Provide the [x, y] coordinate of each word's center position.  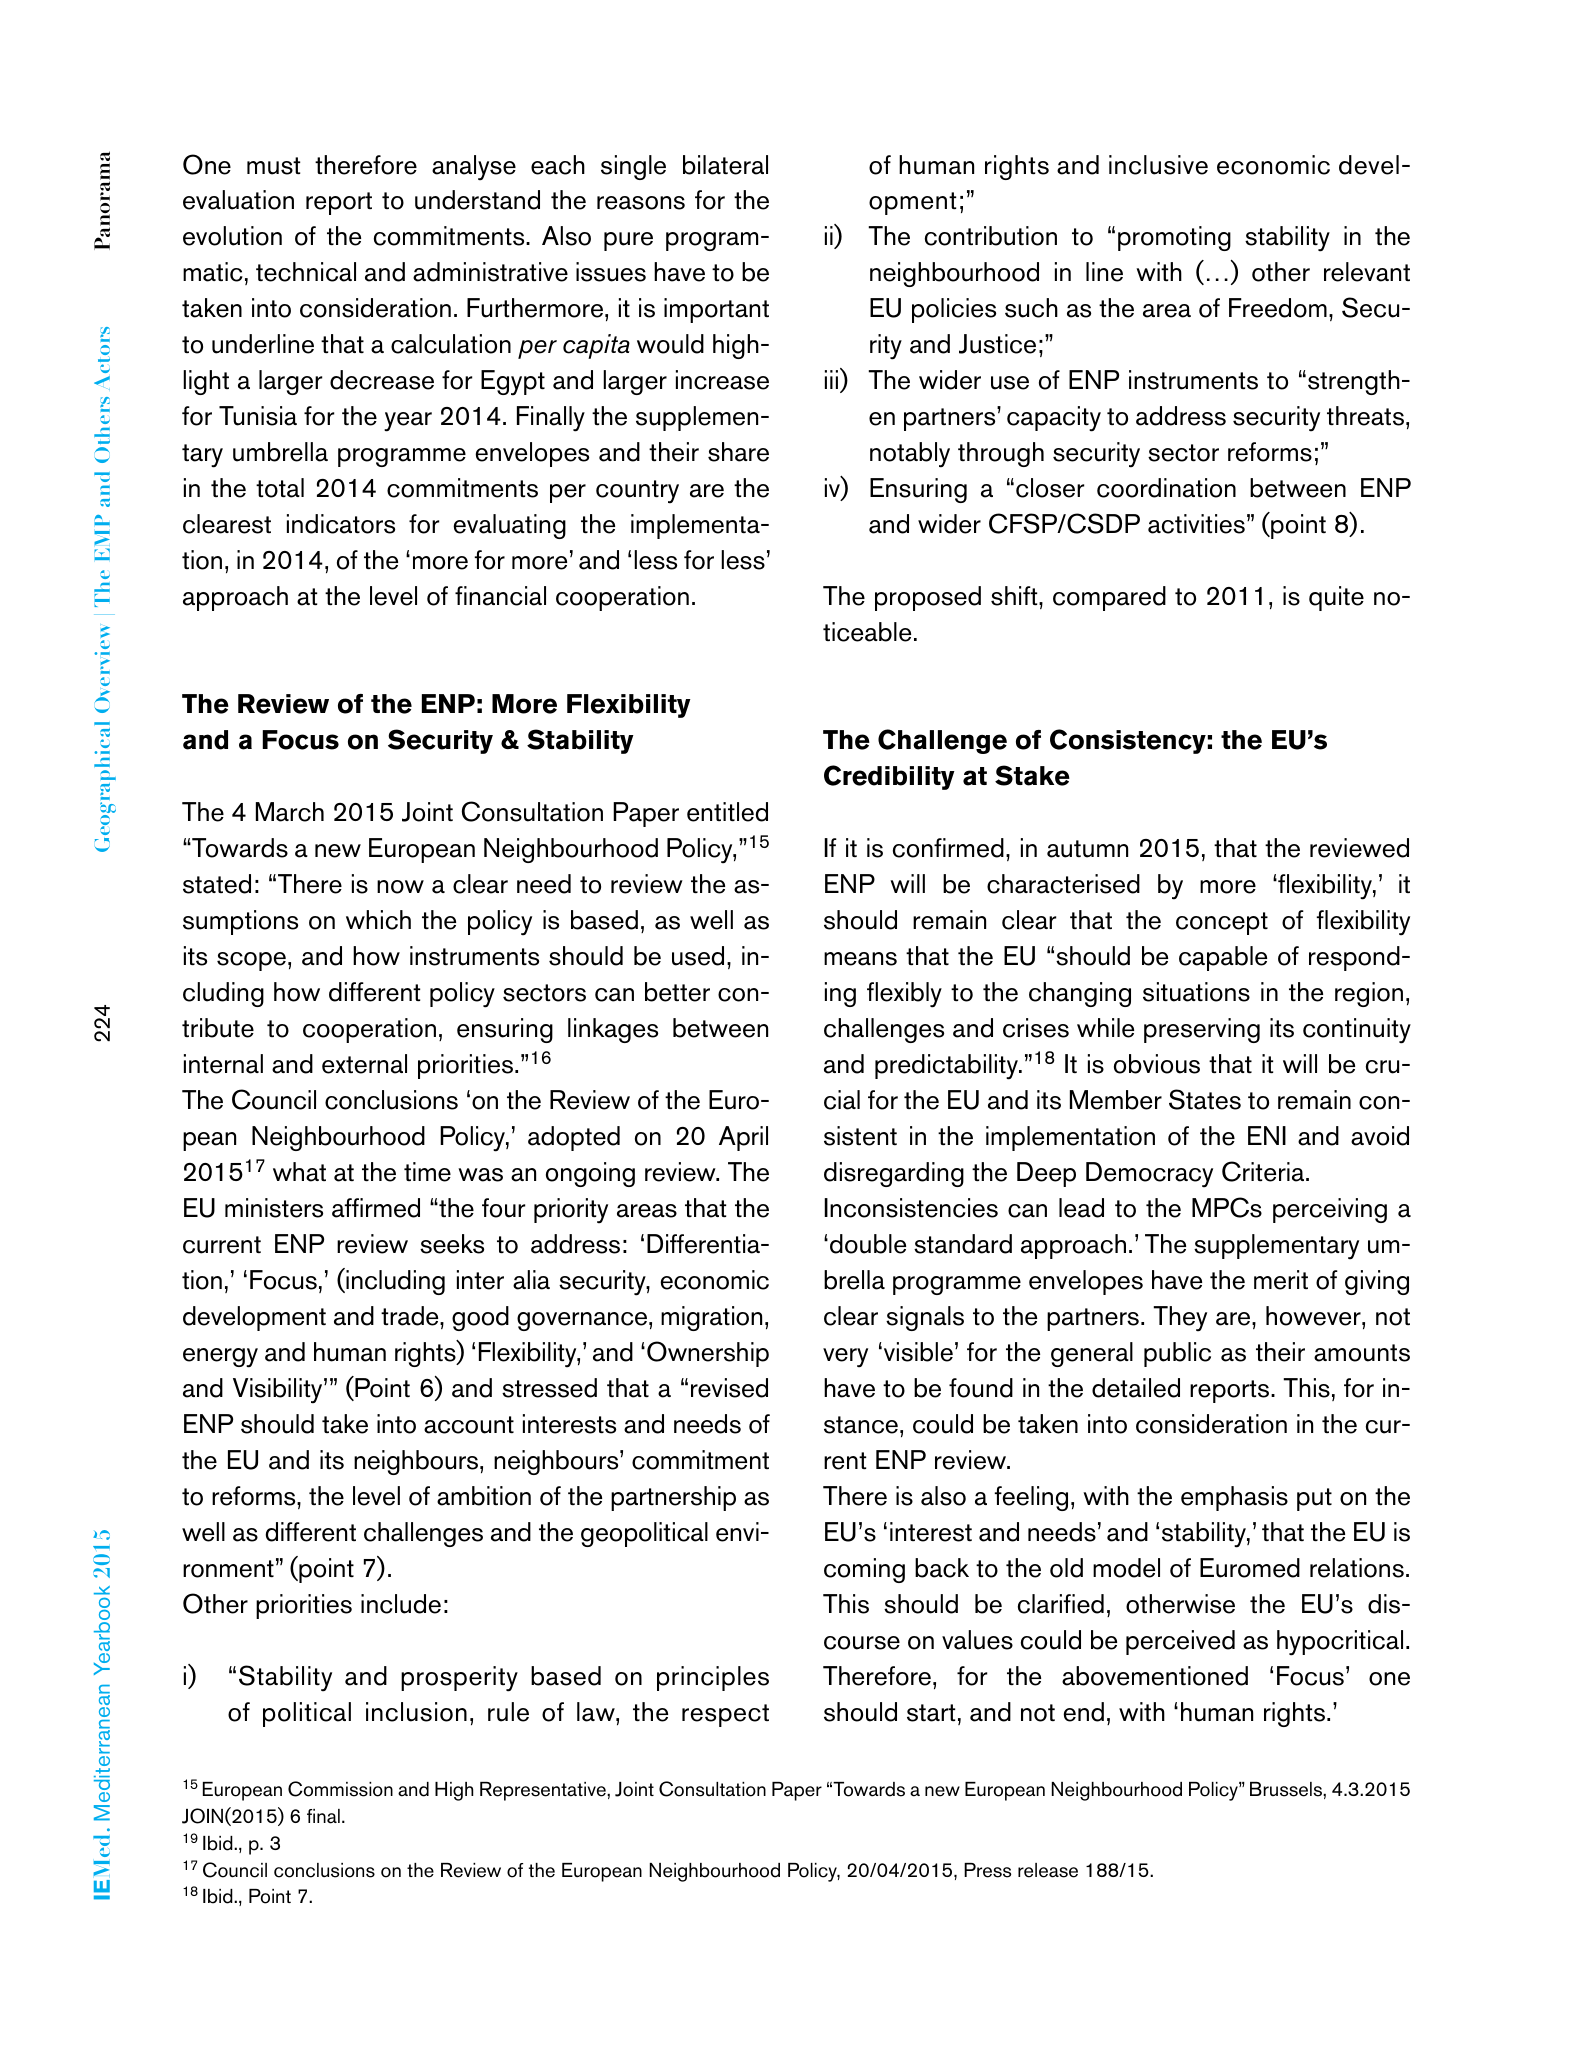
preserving [1202, 1030]
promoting [1174, 238]
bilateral [725, 165]
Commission [340, 1789]
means [860, 959]
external [364, 1064]
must [273, 166]
